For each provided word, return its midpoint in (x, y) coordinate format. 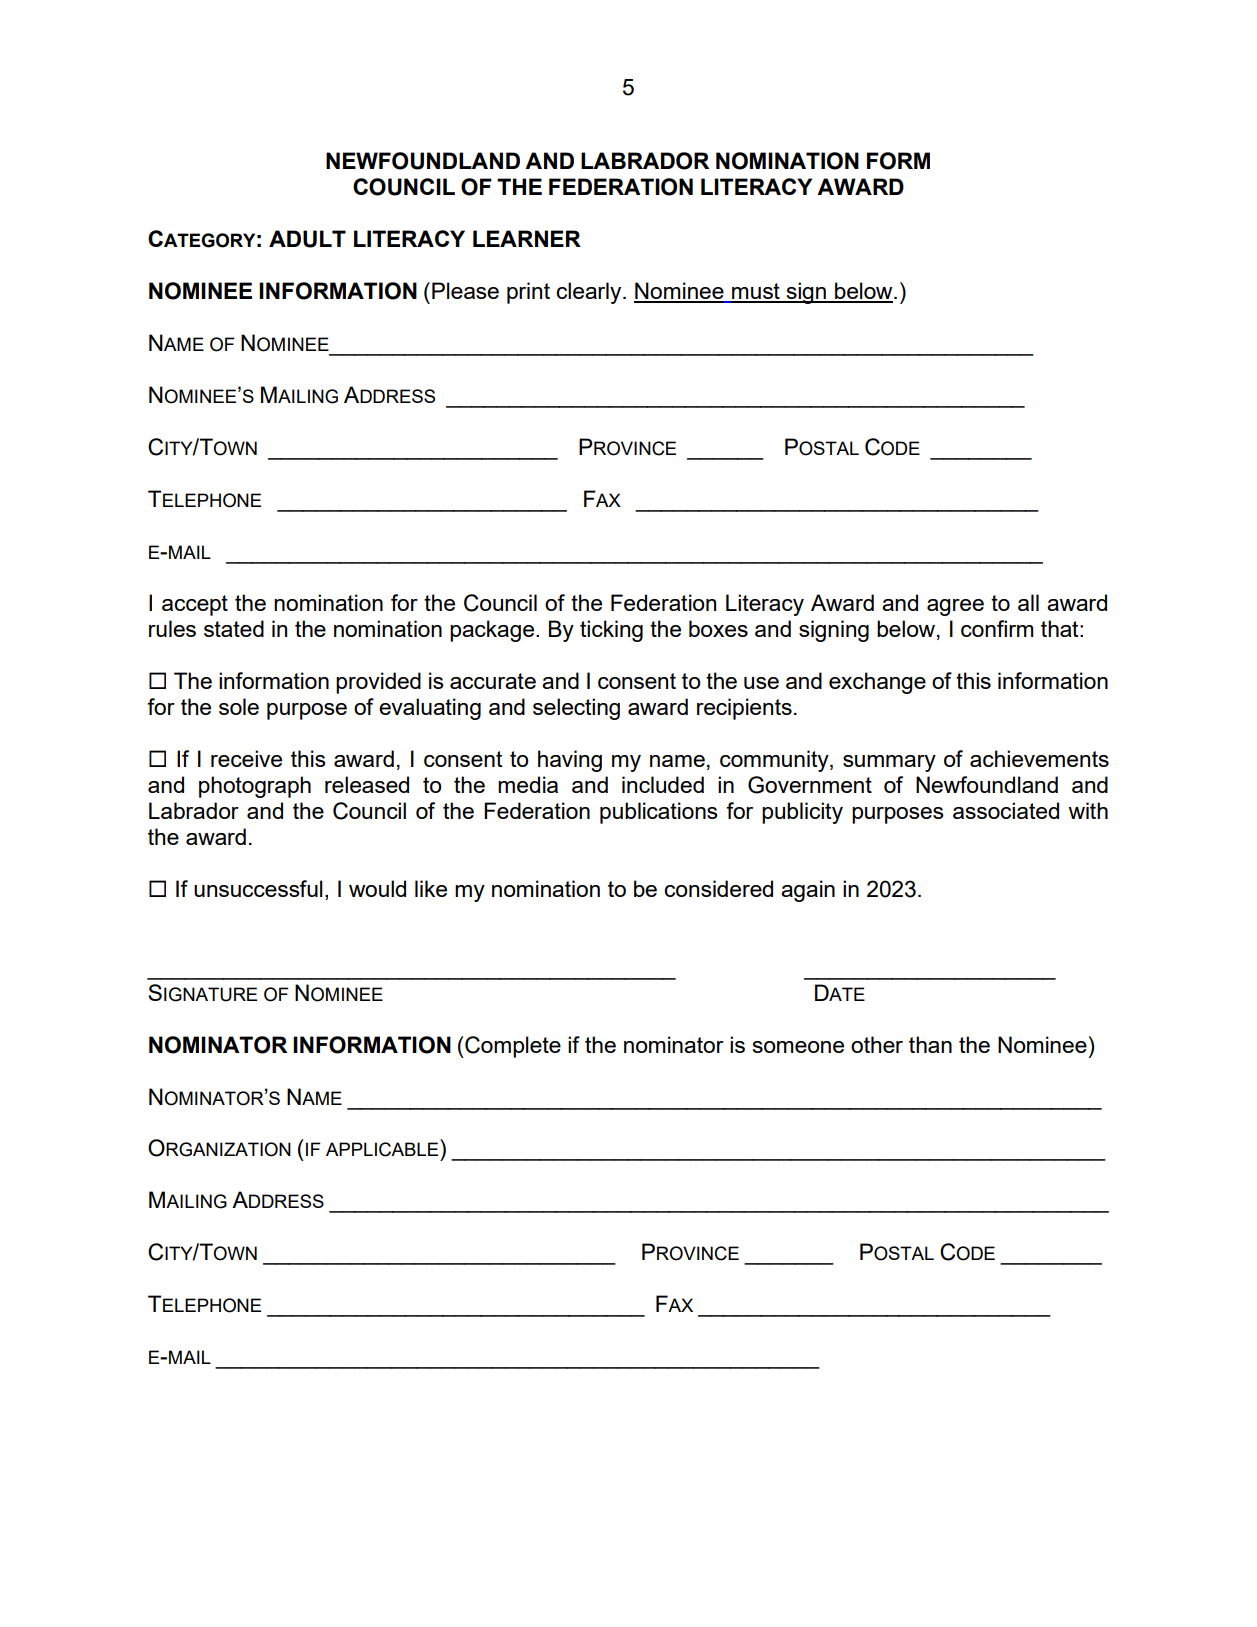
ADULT (307, 239)
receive (246, 758)
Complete (512, 1047)
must (756, 292)
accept (195, 605)
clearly (590, 293)
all (1028, 602)
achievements (1039, 758)
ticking (611, 631)
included (663, 784)
